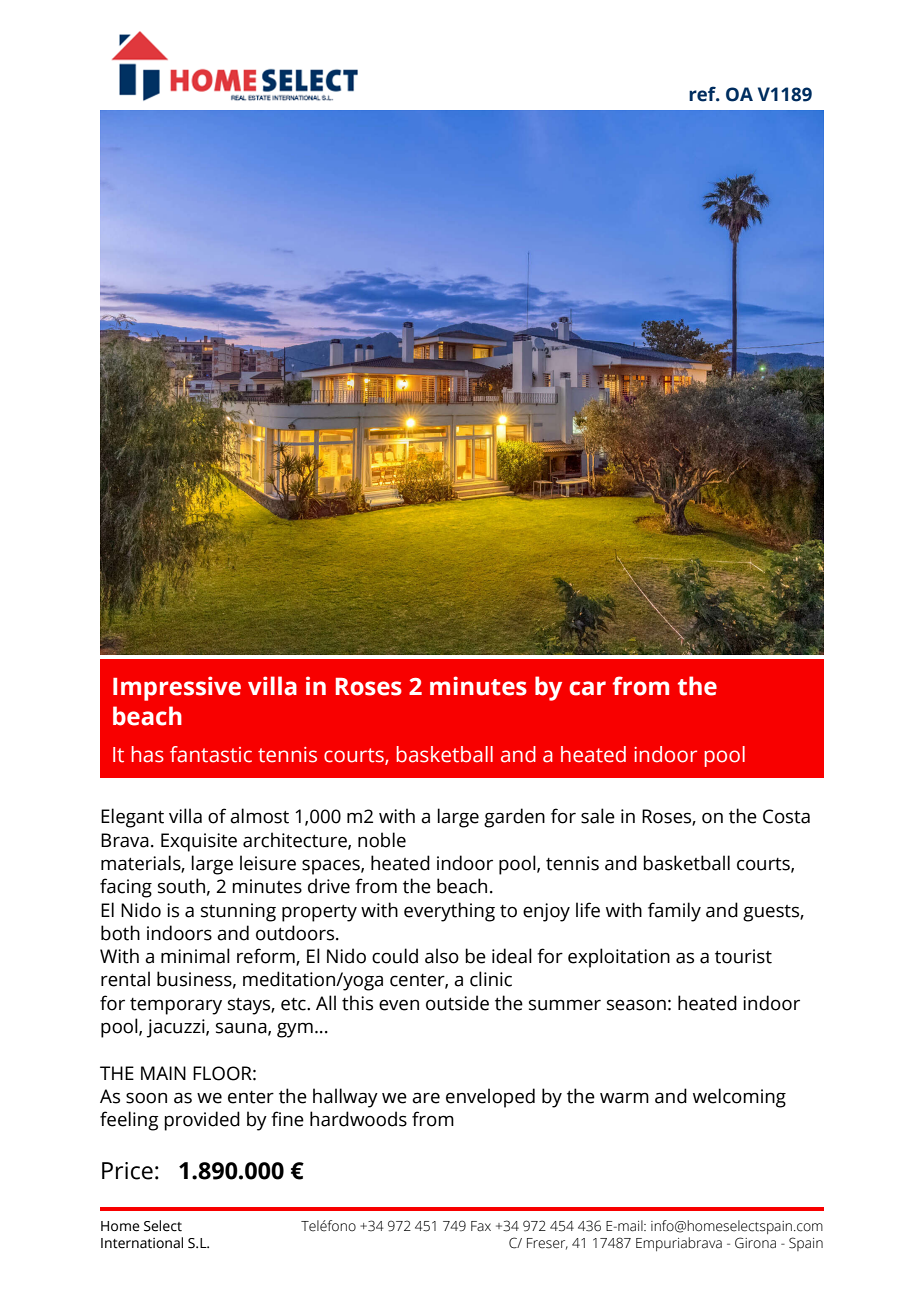 This page has height=1308, width=924. What do you see at coordinates (195, 956) in the page?
I see `minimal` at bounding box center [195, 956].
